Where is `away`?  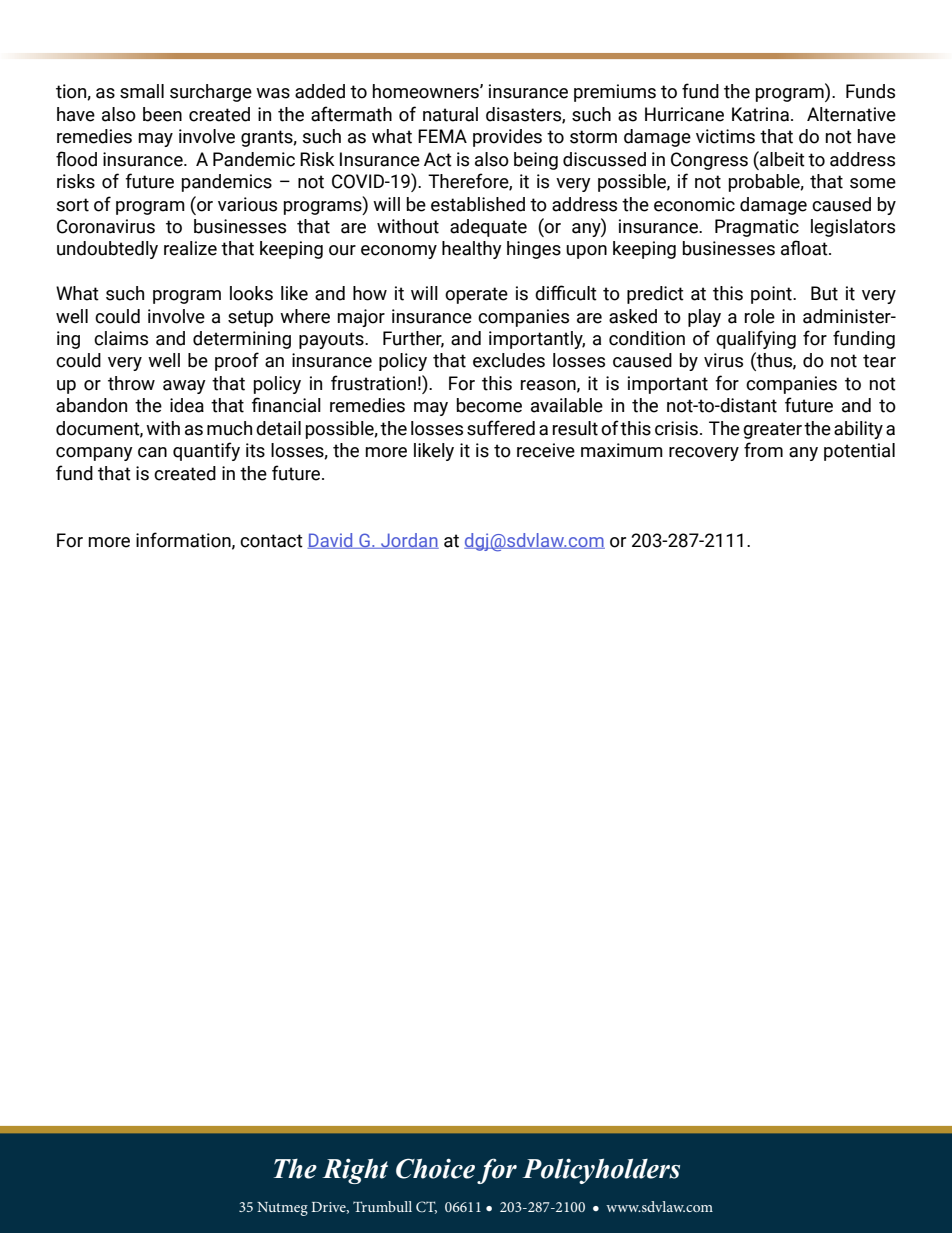 away is located at coordinates (184, 387).
